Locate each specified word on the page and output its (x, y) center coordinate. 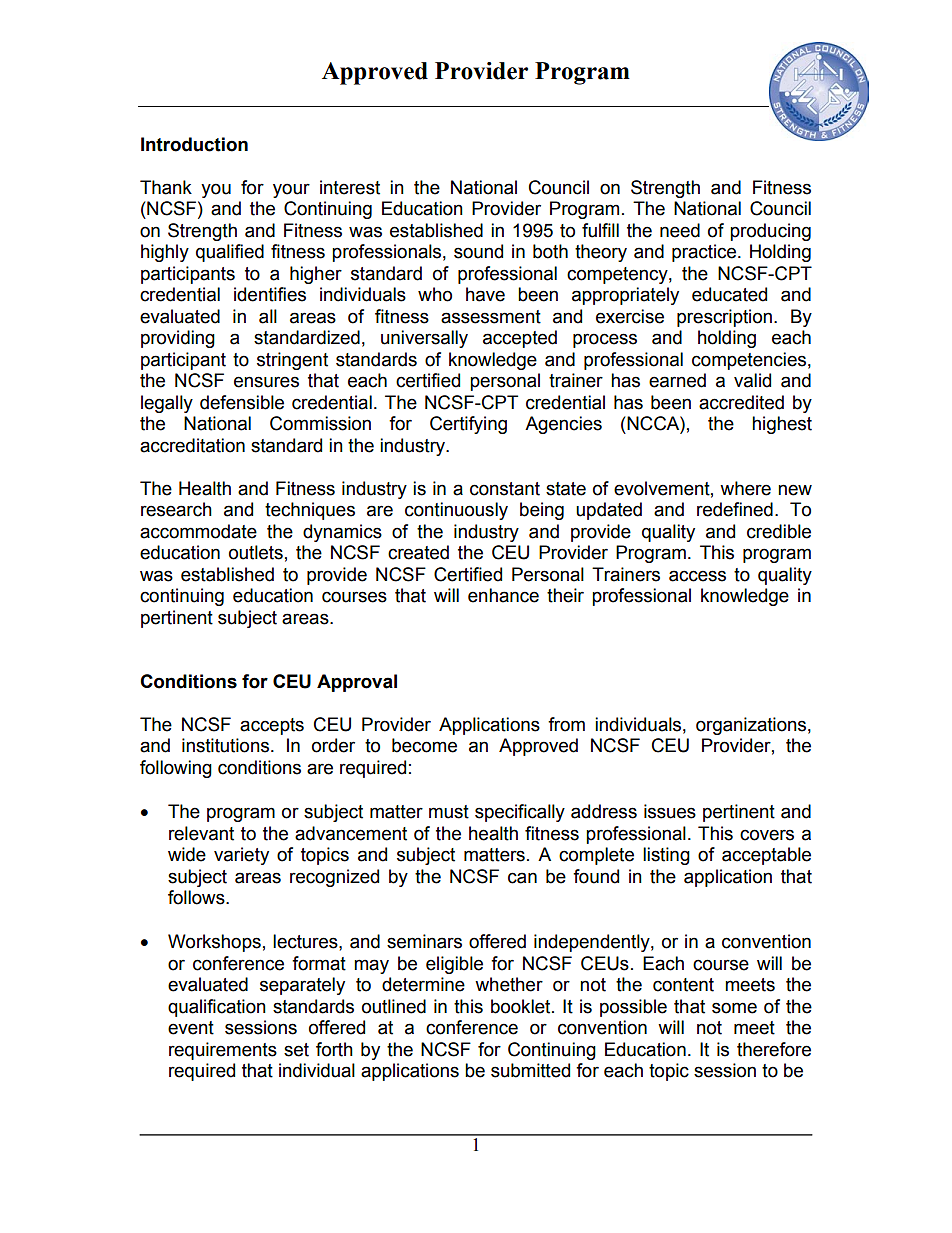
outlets (256, 552)
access (697, 576)
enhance (503, 595)
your (291, 190)
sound (478, 251)
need (680, 230)
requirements (223, 1051)
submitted (530, 1070)
